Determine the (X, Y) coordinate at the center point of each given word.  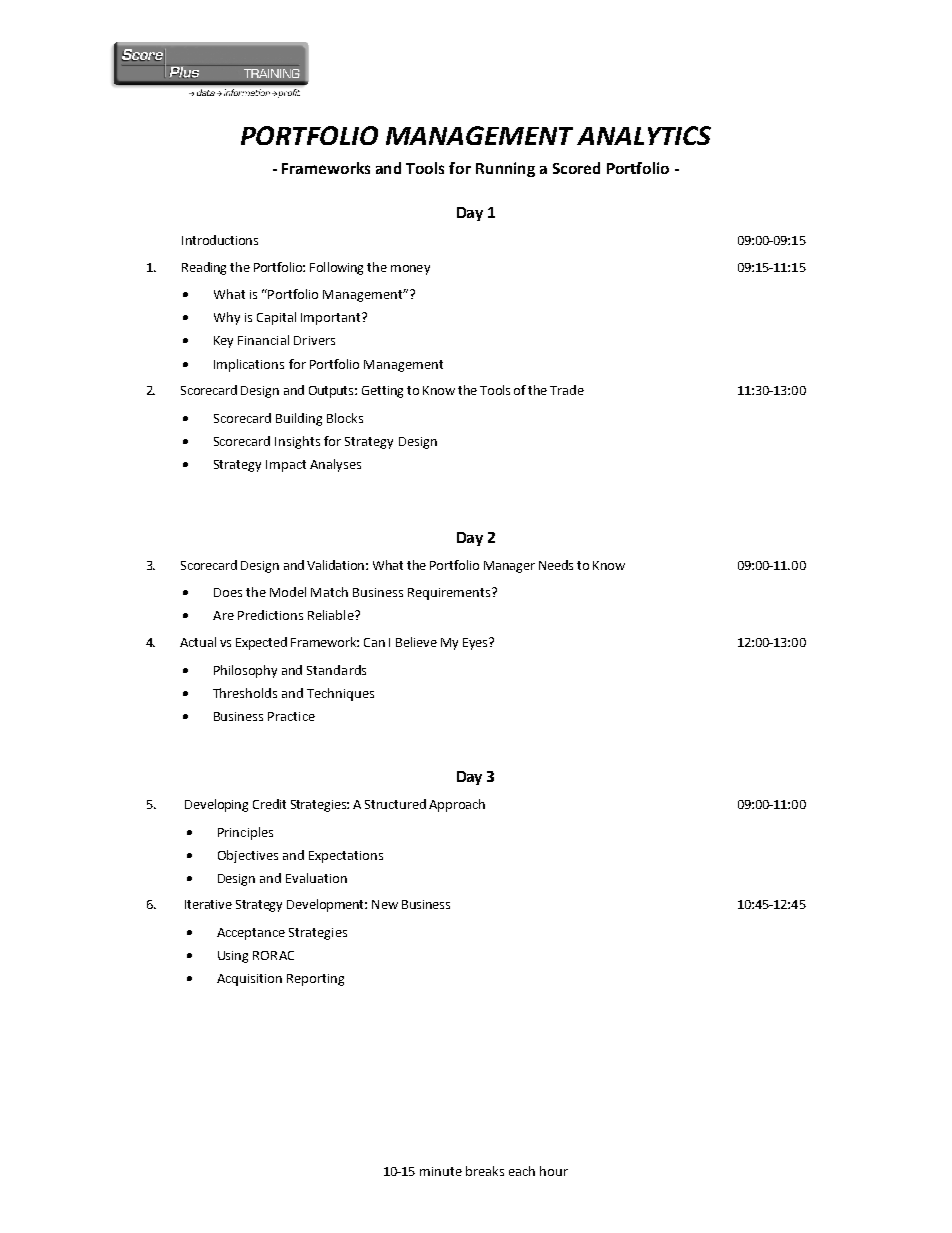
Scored (576, 168)
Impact (286, 466)
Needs (556, 565)
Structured (395, 804)
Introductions (220, 240)
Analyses (335, 465)
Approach (457, 805)
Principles (245, 833)
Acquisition (249, 980)
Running (505, 169)
